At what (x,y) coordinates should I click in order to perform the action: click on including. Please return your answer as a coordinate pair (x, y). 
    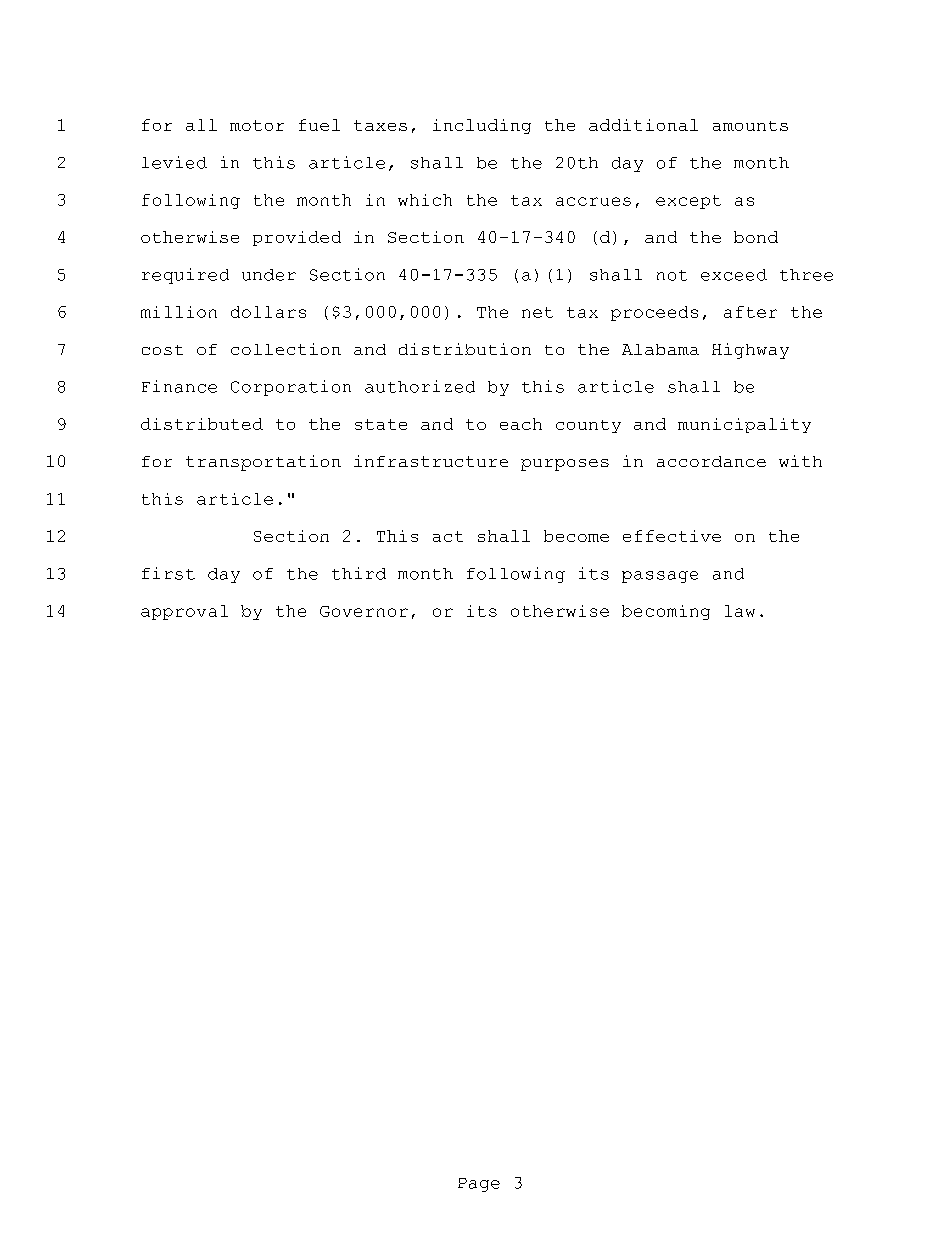
    Looking at the image, I should click on (482, 126).
